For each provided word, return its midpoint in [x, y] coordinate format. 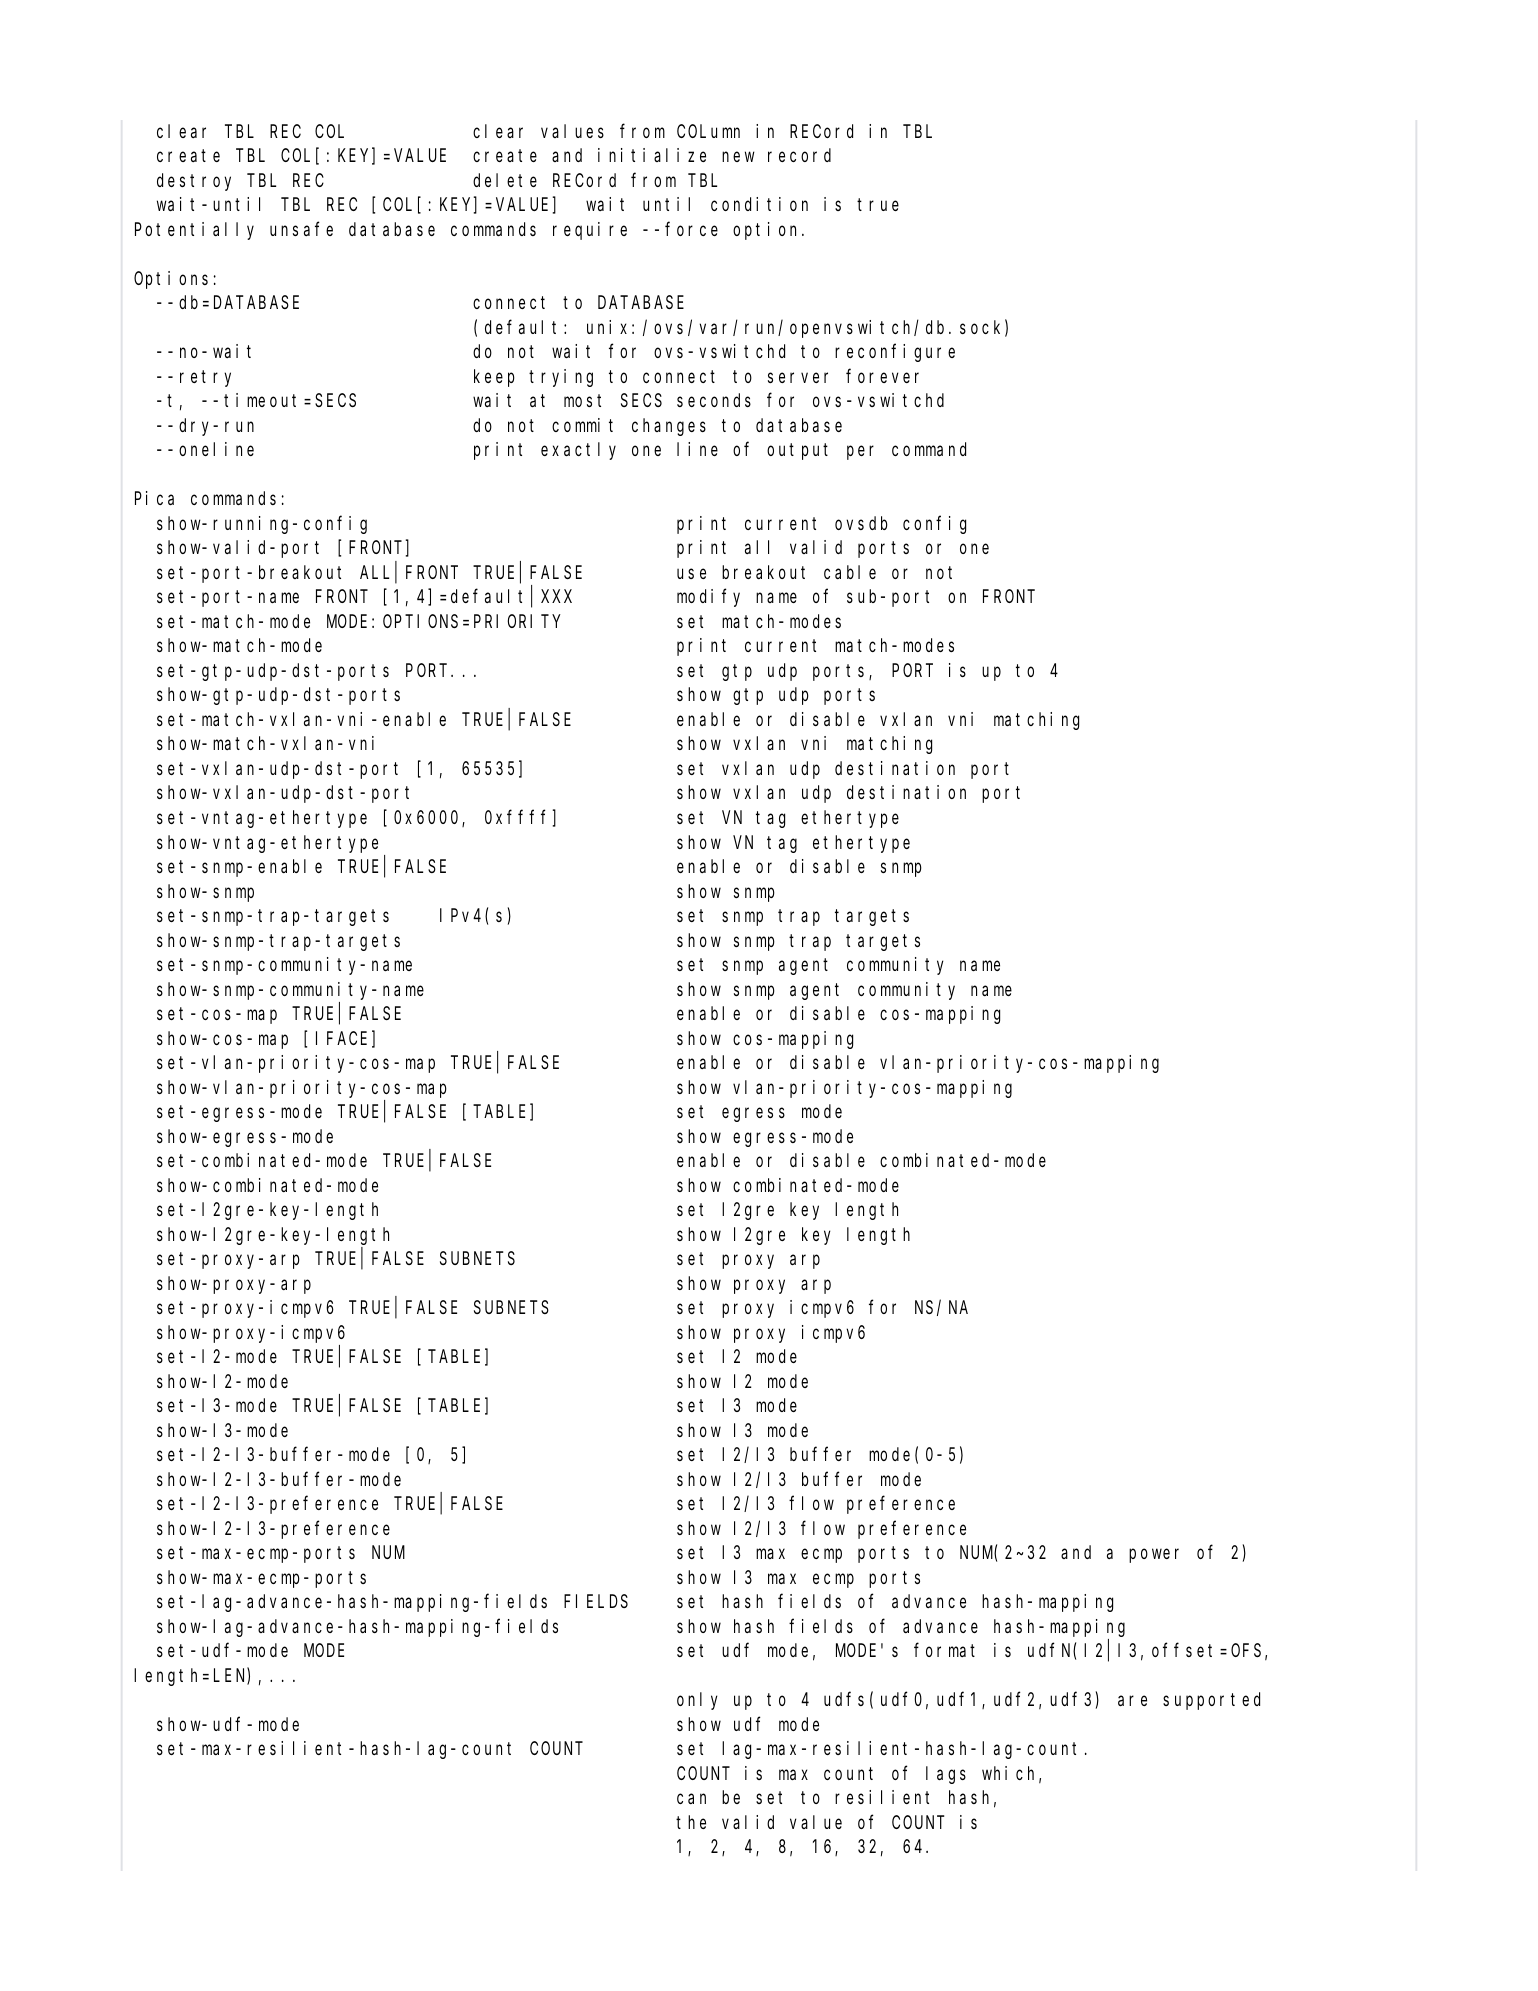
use [691, 573]
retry [205, 378]
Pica [154, 498]
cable [850, 572]
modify [708, 598]
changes [669, 427]
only [697, 1701]
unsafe [301, 229]
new [738, 157]
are [1132, 1701]
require [590, 231]
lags [946, 1775]
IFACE [341, 1038]
